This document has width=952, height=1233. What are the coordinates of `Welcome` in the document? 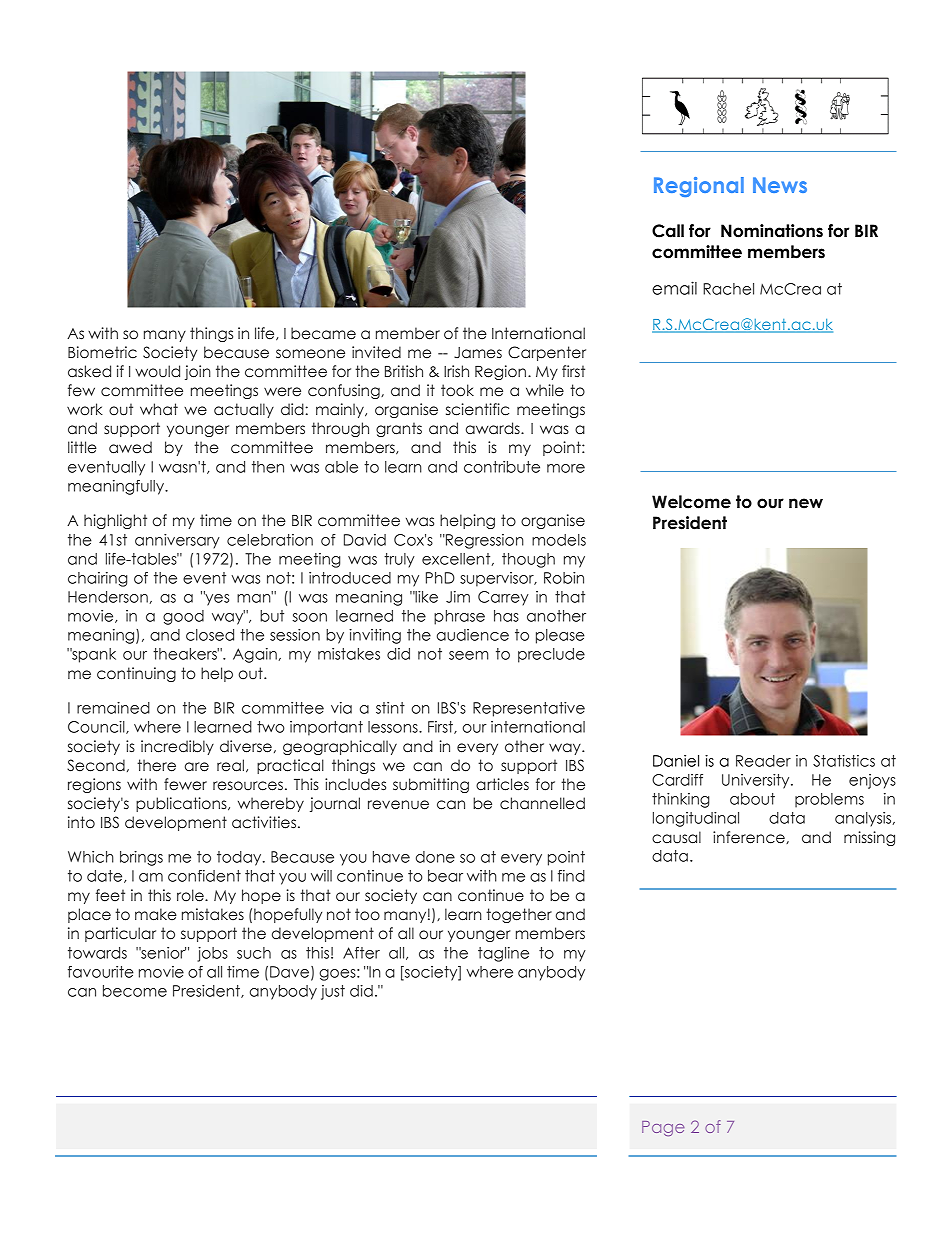 It's located at (691, 502).
